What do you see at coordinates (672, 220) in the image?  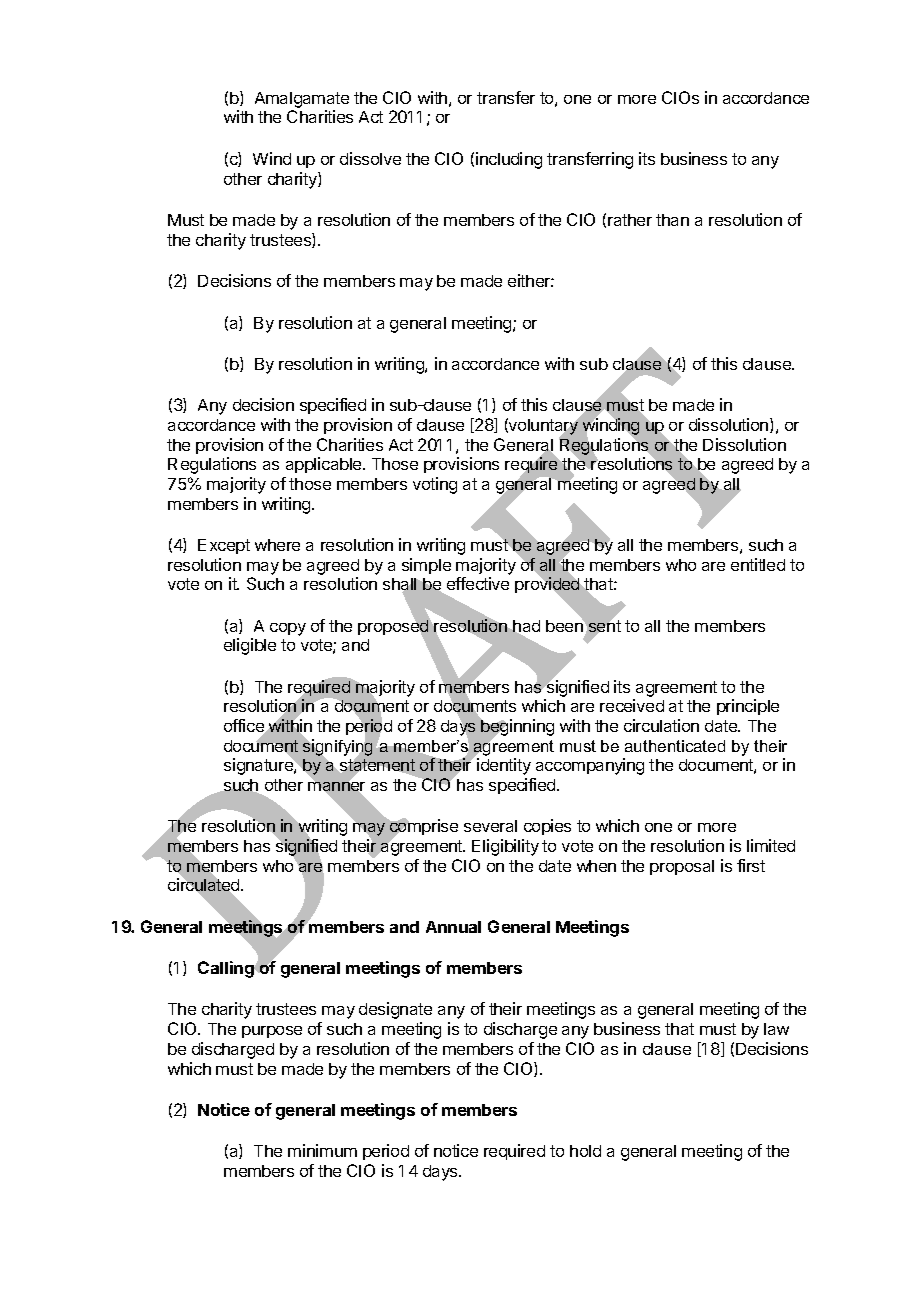 I see `than` at bounding box center [672, 220].
